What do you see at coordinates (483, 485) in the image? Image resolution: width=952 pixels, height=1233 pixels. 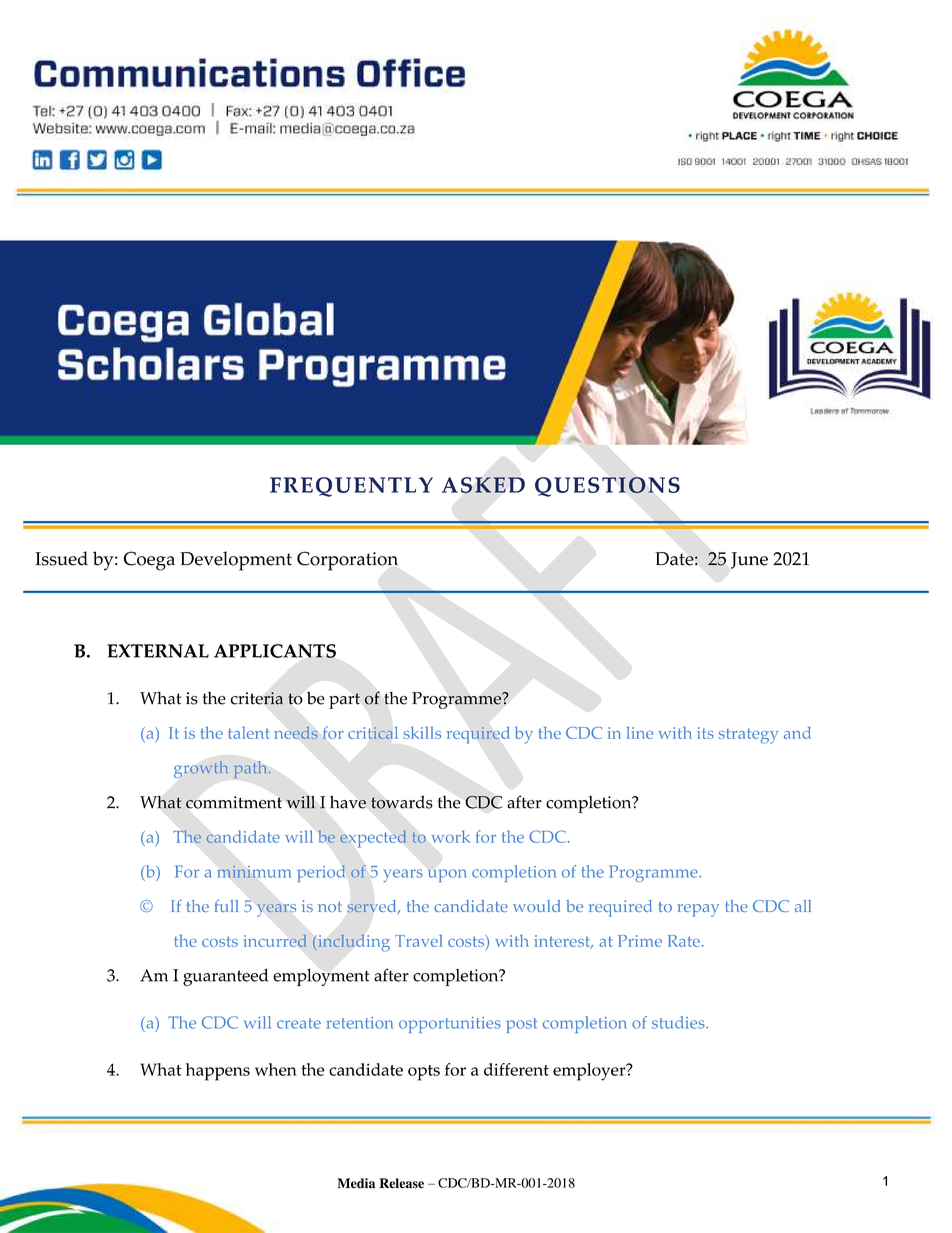 I see `ASKED` at bounding box center [483, 485].
